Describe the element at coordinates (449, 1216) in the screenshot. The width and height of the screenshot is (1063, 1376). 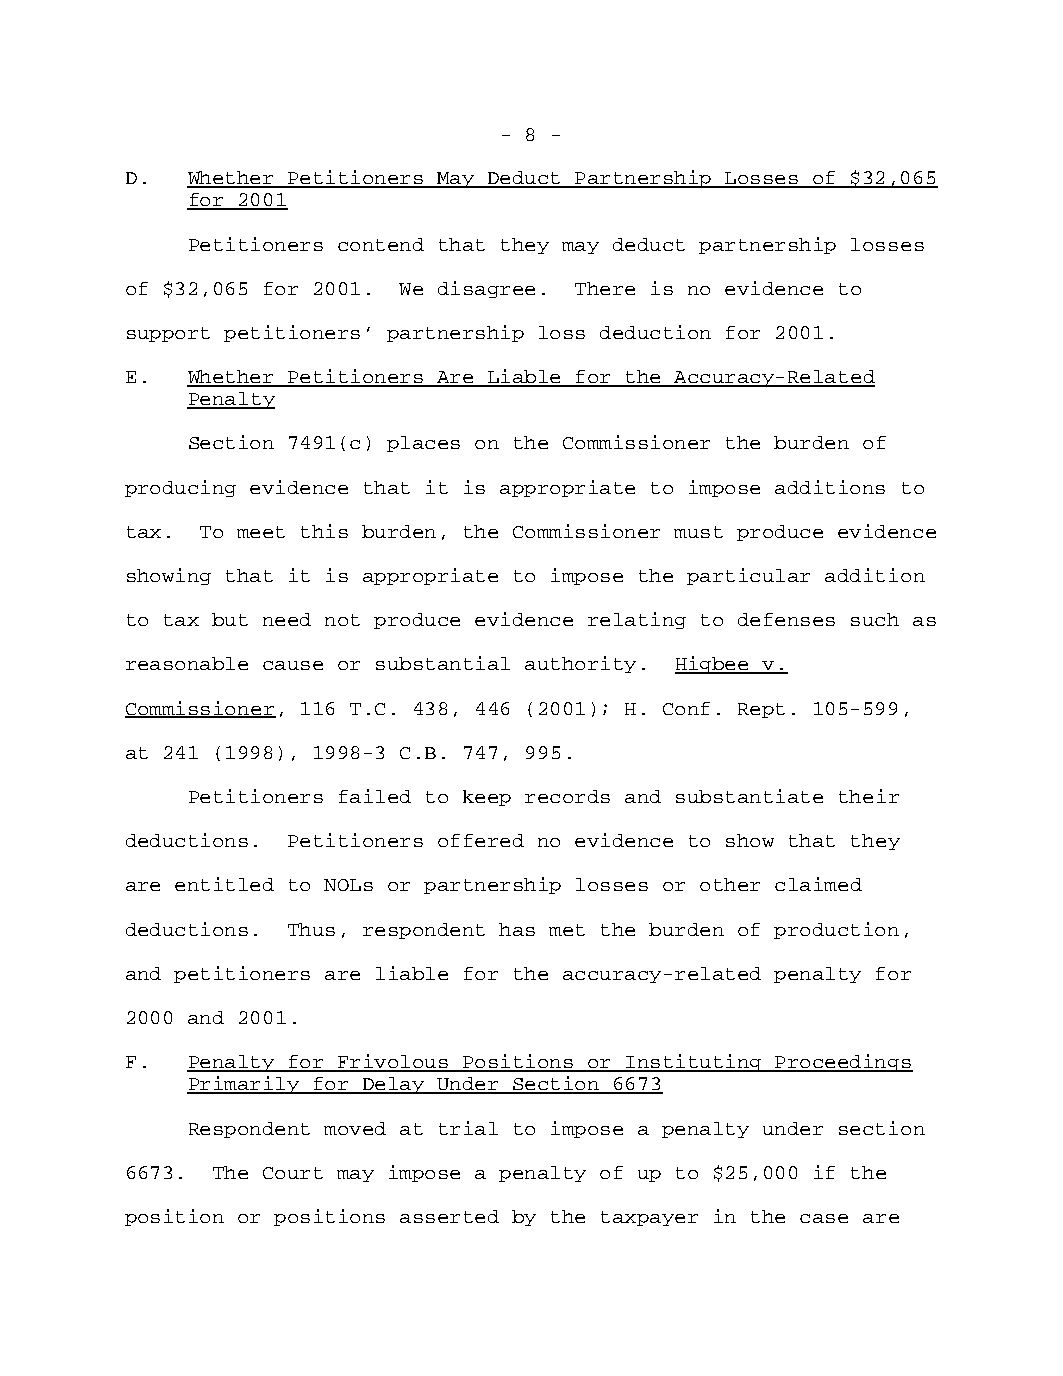
I see `asserted` at that location.
